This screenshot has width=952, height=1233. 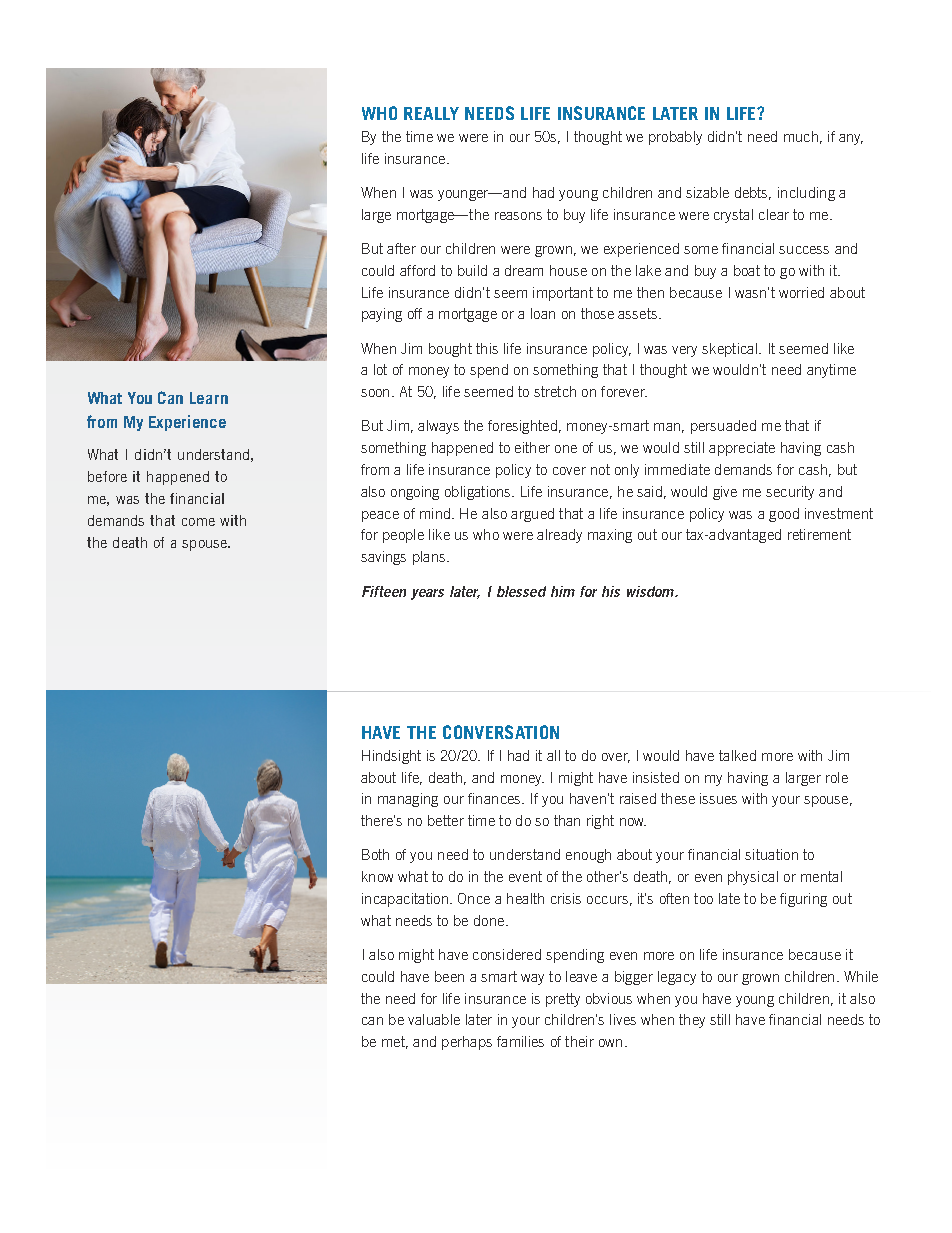 I want to click on much, so click(x=801, y=136).
